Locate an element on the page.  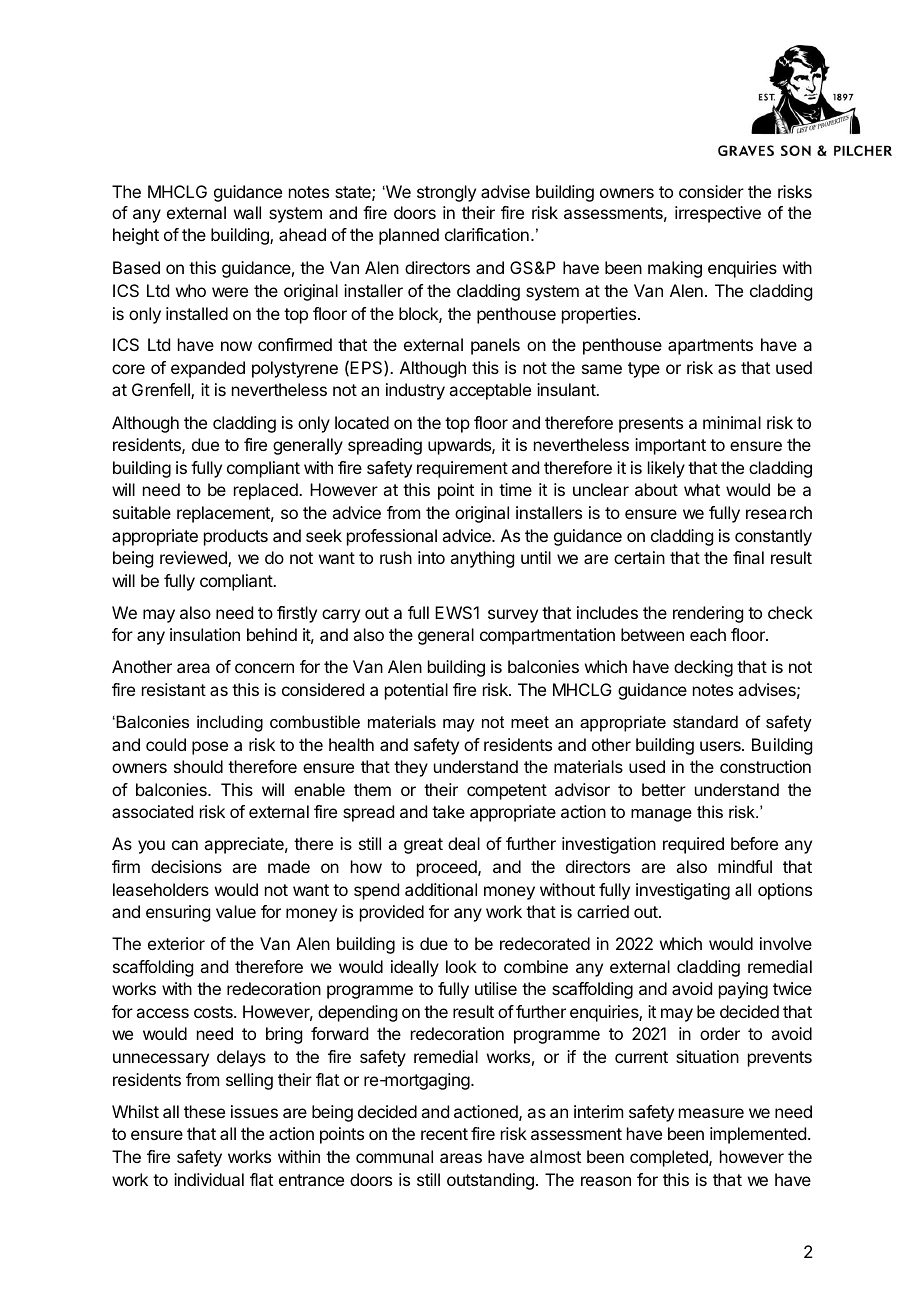
individual is located at coordinates (209, 1179).
